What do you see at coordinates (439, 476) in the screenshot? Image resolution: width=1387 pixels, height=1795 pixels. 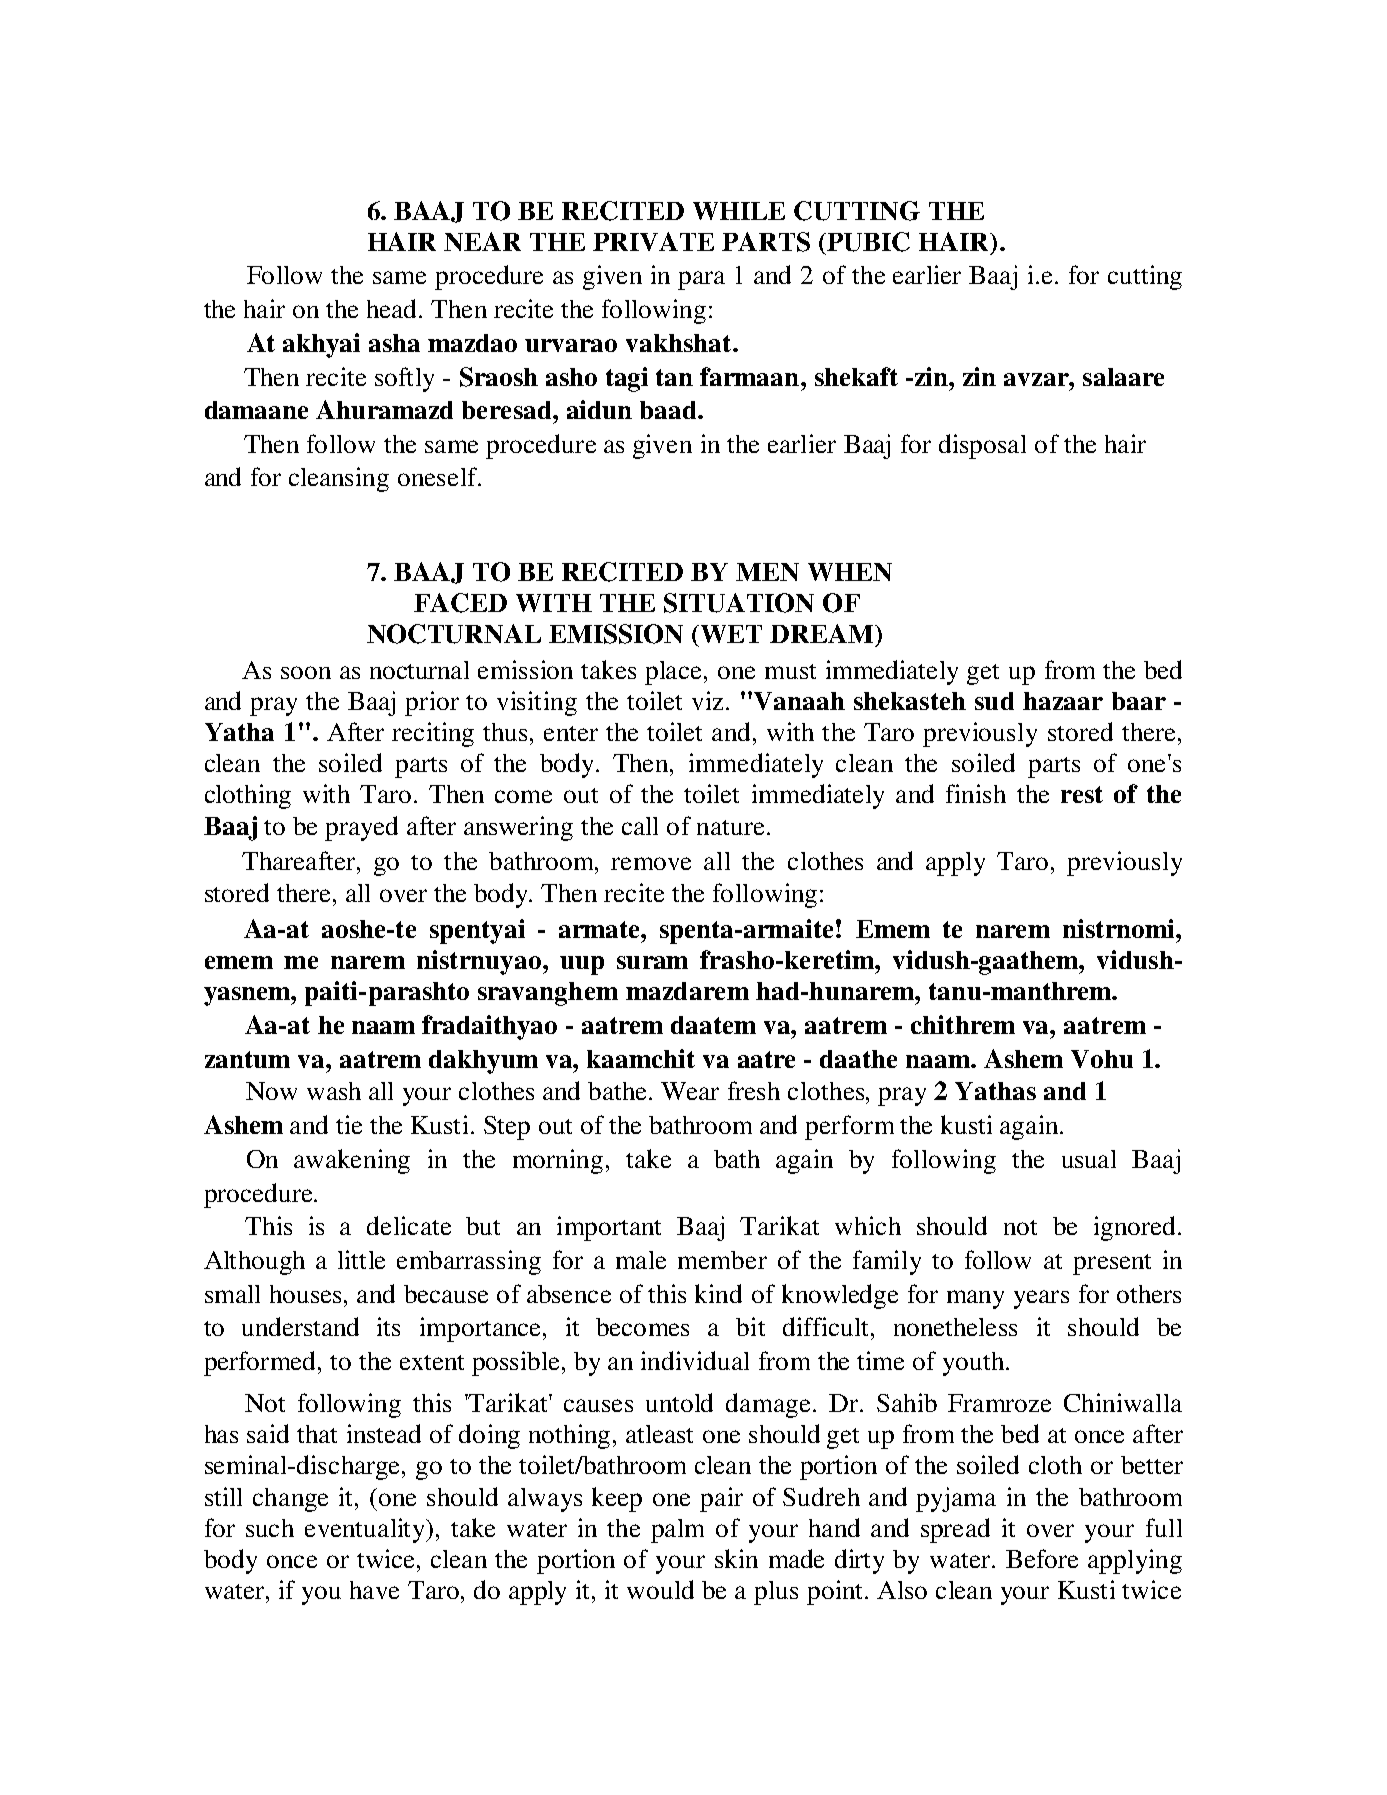 I see `oneself` at bounding box center [439, 476].
